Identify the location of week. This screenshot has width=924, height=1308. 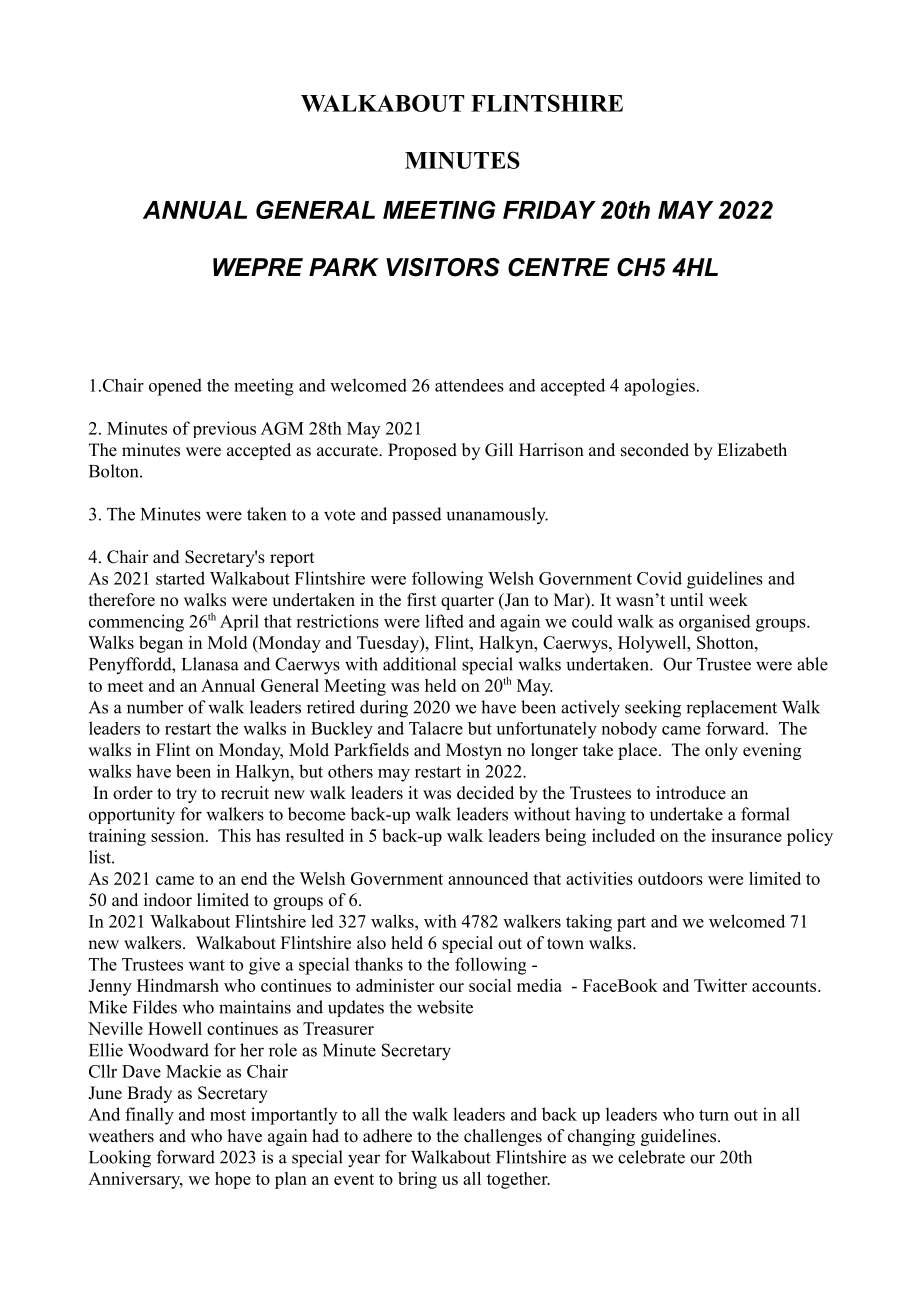
(728, 600).
